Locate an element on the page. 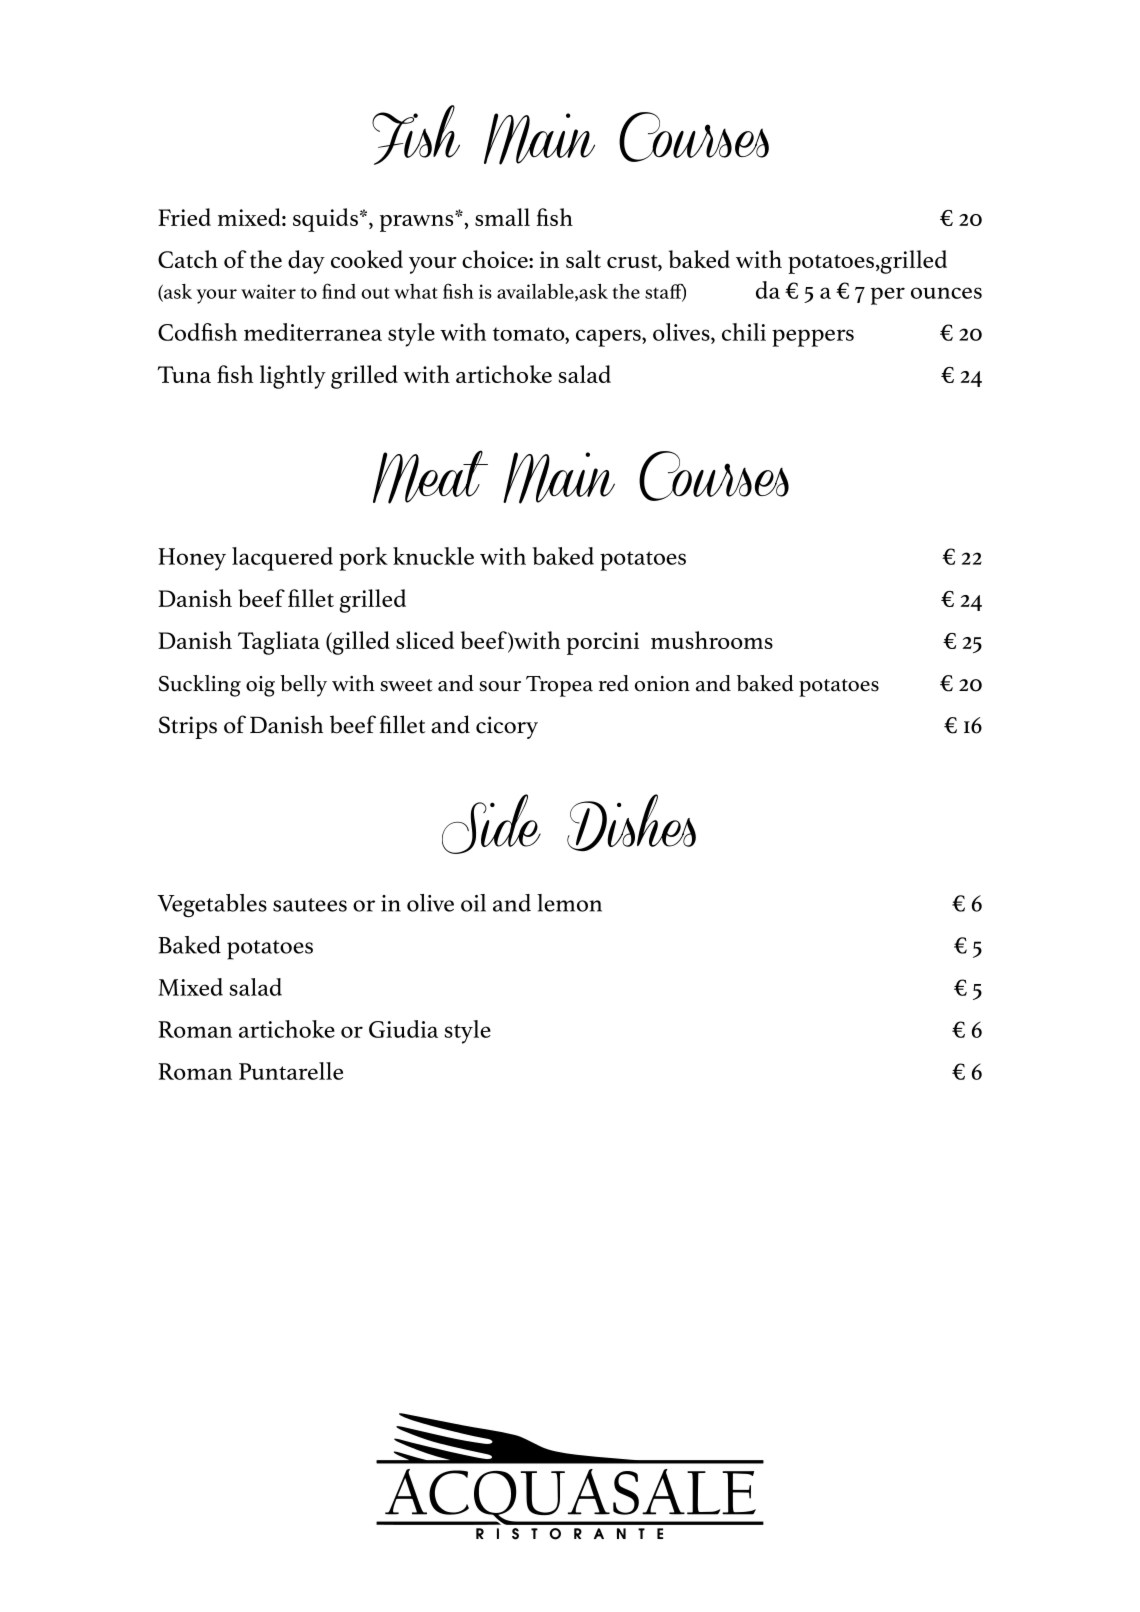  porcini is located at coordinates (603, 643).
